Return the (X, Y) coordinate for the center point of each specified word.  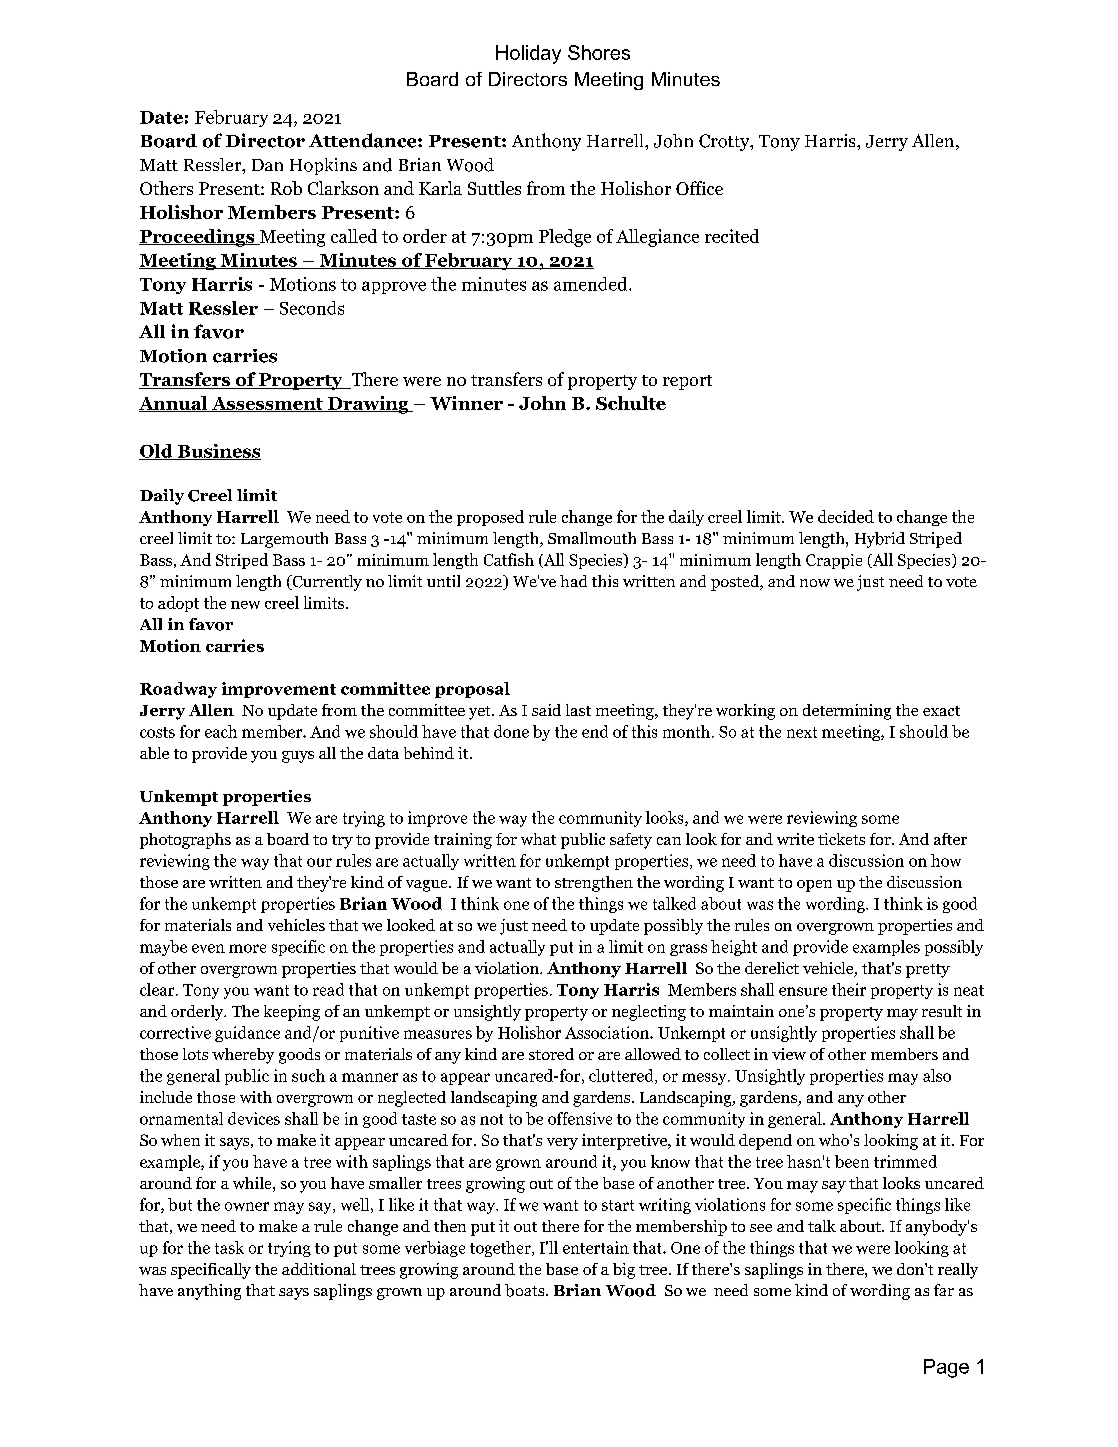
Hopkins (323, 166)
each (221, 731)
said (546, 710)
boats (526, 1290)
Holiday (528, 54)
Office (699, 188)
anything (209, 1292)
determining (847, 712)
